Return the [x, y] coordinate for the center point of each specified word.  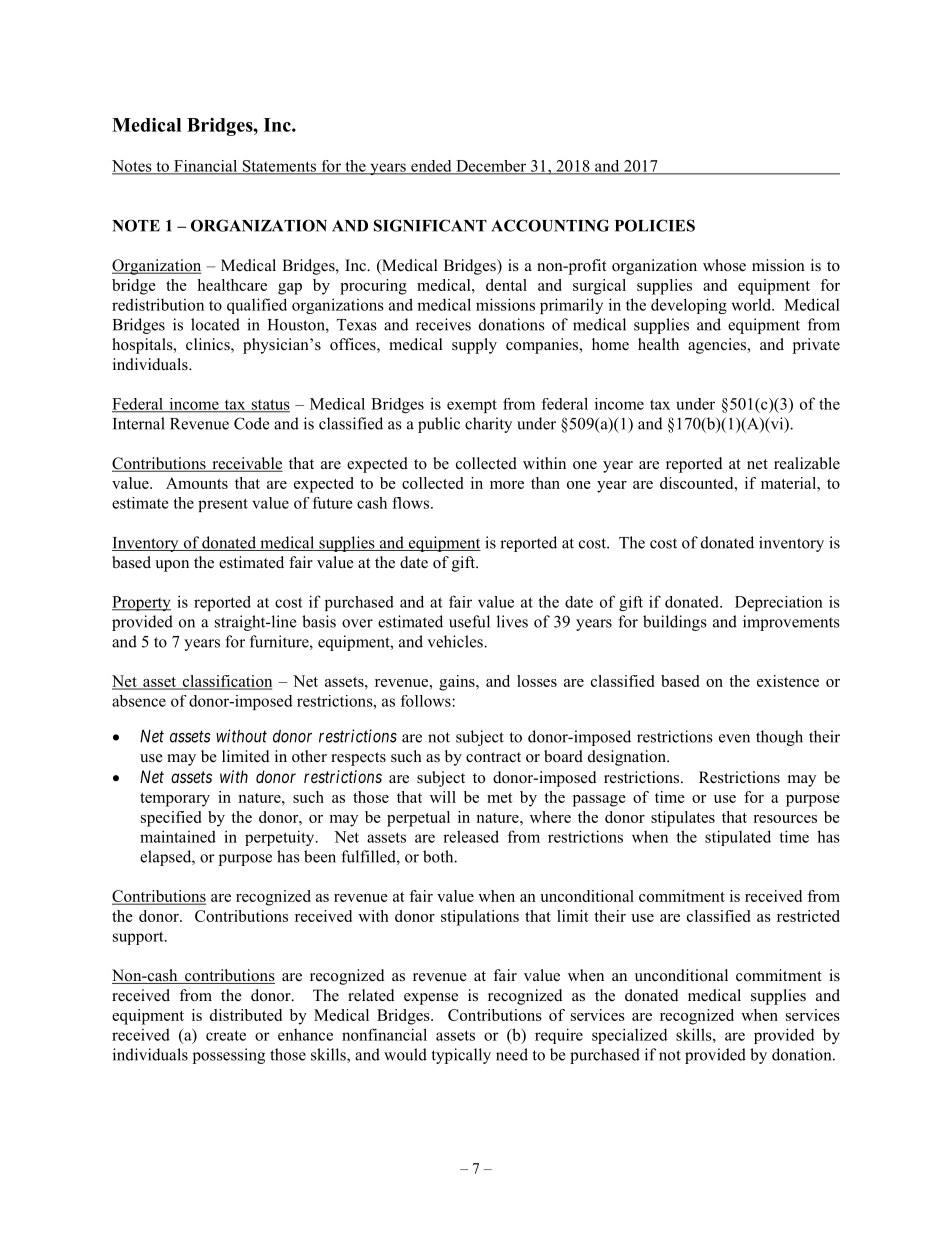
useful [469, 621]
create [226, 1035]
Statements [279, 167]
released [471, 836]
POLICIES [655, 225]
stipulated [738, 838]
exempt [472, 406]
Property [141, 603]
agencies [718, 346]
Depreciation [779, 603]
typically [461, 1056]
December [491, 167]
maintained [178, 836]
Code [251, 423]
